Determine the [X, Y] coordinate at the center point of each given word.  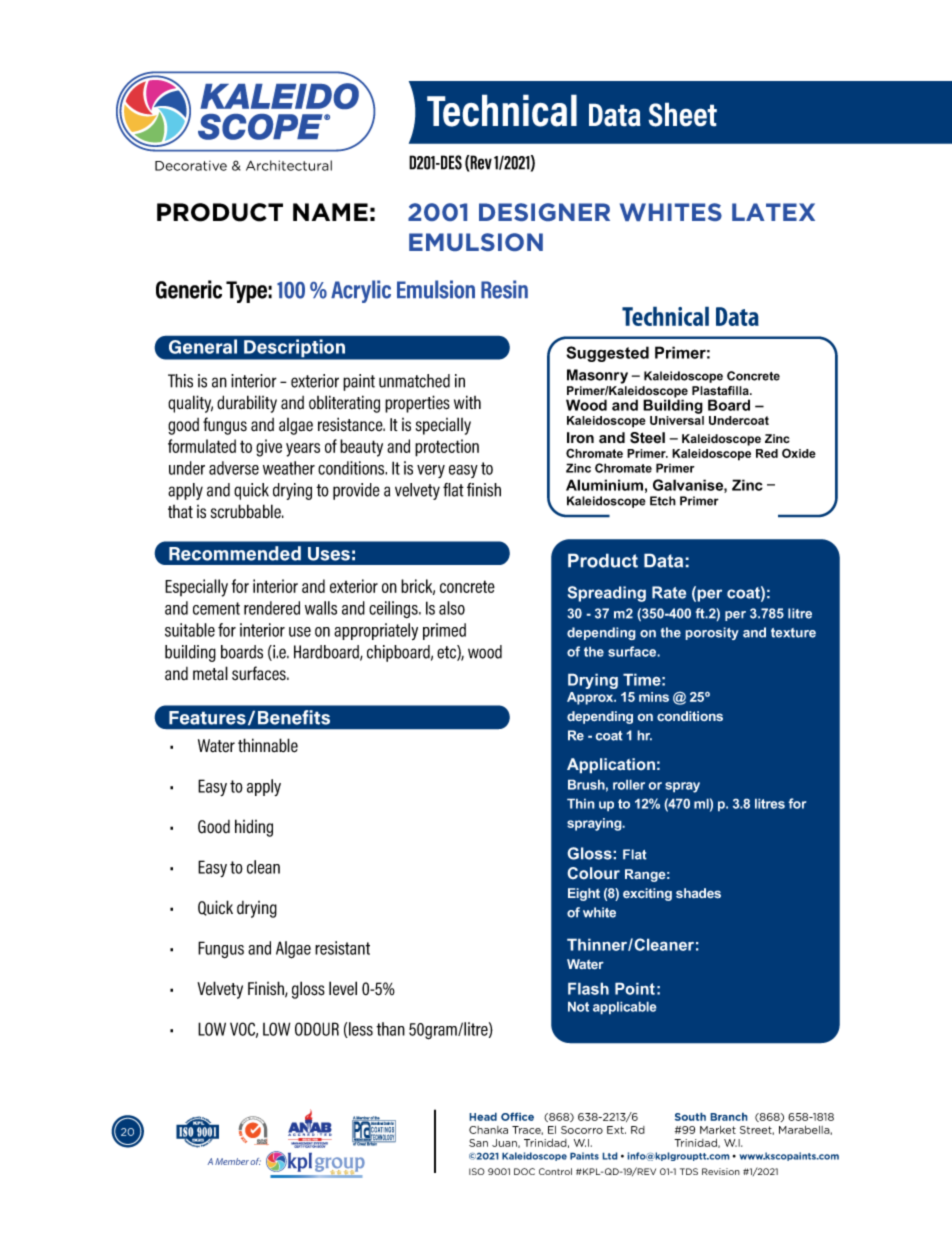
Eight [584, 894]
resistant [342, 948]
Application [611, 766]
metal [210, 673]
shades [698, 893]
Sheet [682, 114]
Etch [663, 501]
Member [232, 1161]
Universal [677, 420]
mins [654, 697]
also [452, 608]
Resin [504, 289]
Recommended [235, 553]
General [203, 346]
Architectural [289, 165]
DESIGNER [544, 212]
